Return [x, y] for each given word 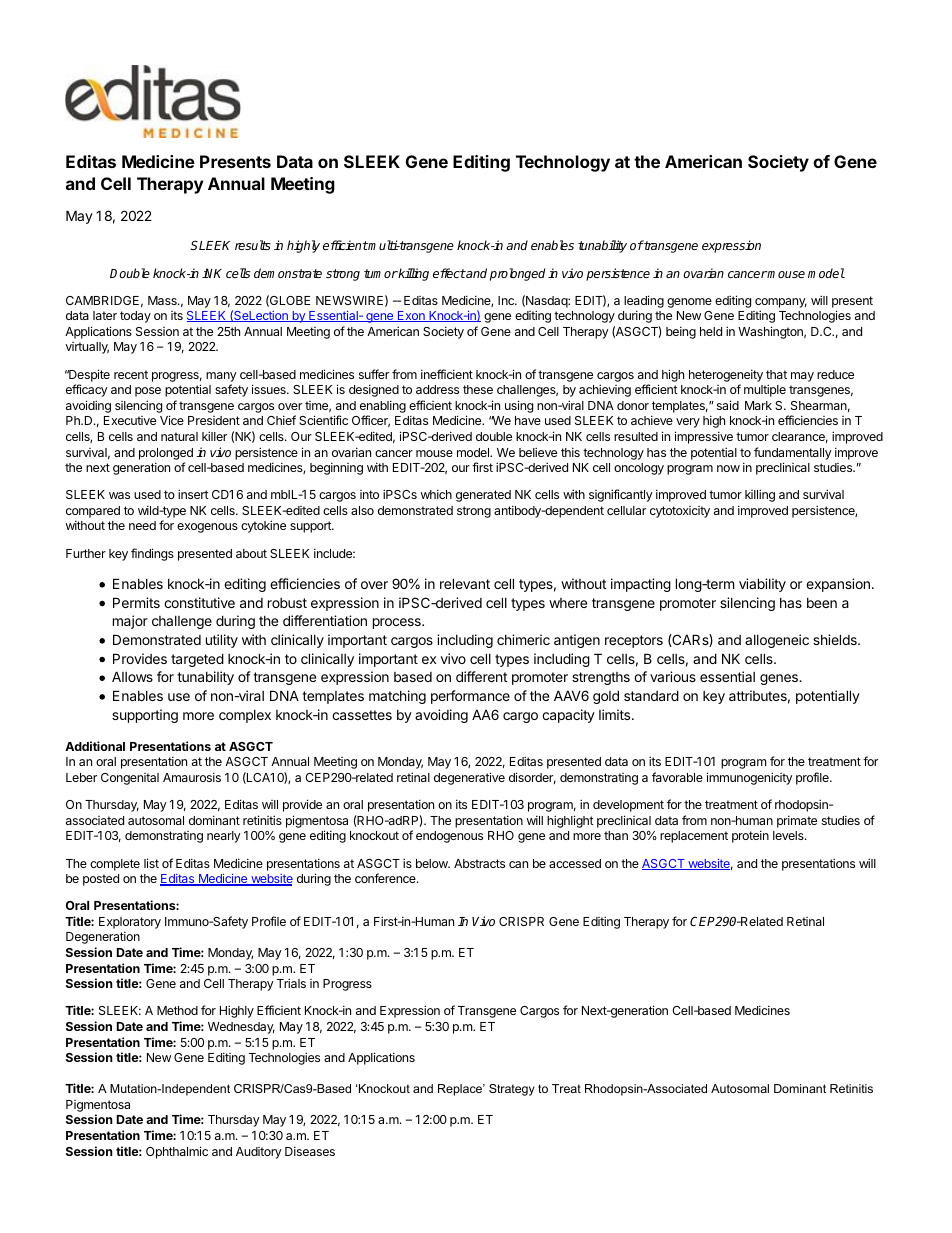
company [781, 303]
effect [449, 273]
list [151, 863]
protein [750, 836]
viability [762, 585]
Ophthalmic [177, 1152]
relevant [465, 583]
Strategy [512, 1090]
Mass [163, 300]
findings [152, 554]
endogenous [449, 837]
